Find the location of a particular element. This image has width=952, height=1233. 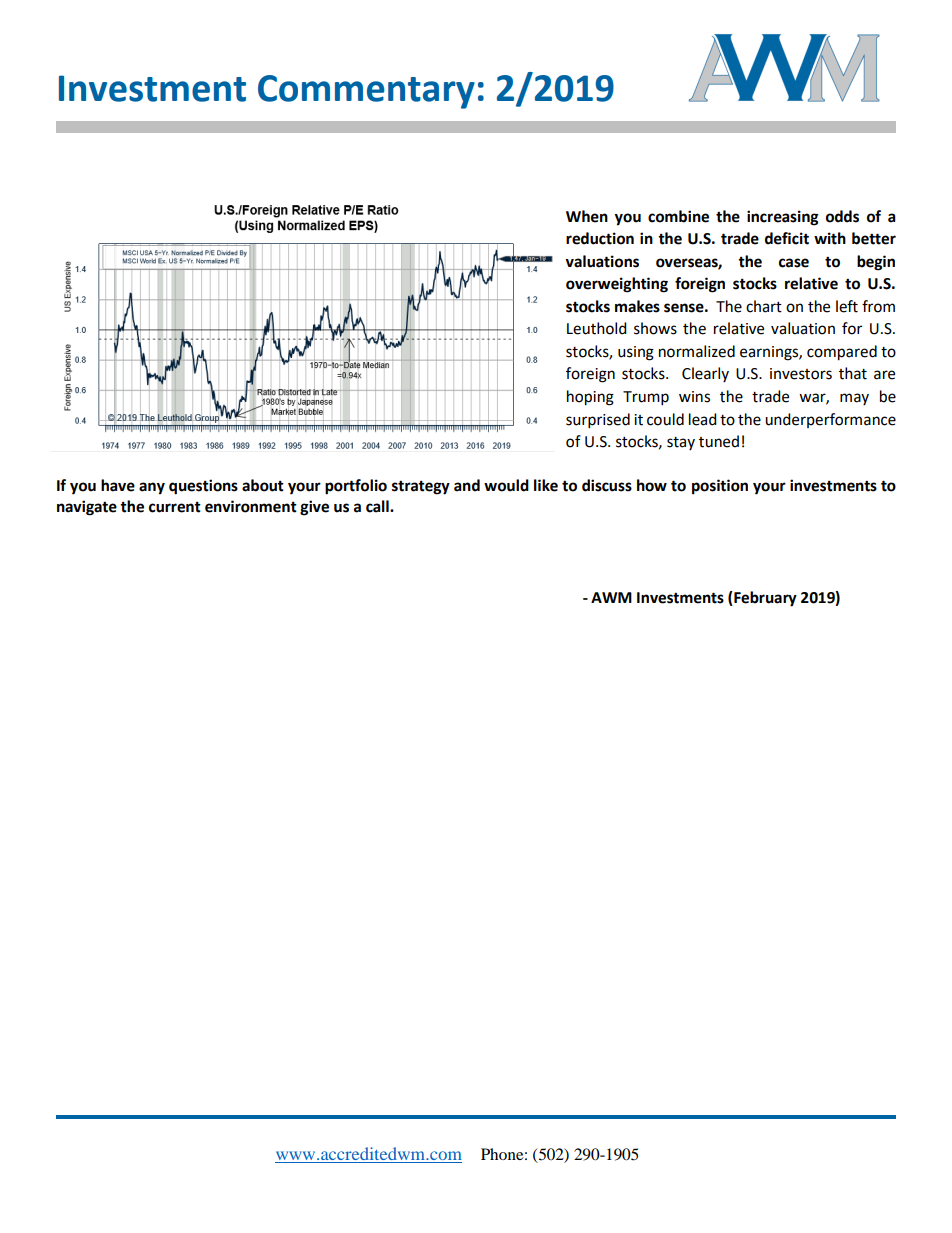

Commentary is located at coordinates (366, 92).
